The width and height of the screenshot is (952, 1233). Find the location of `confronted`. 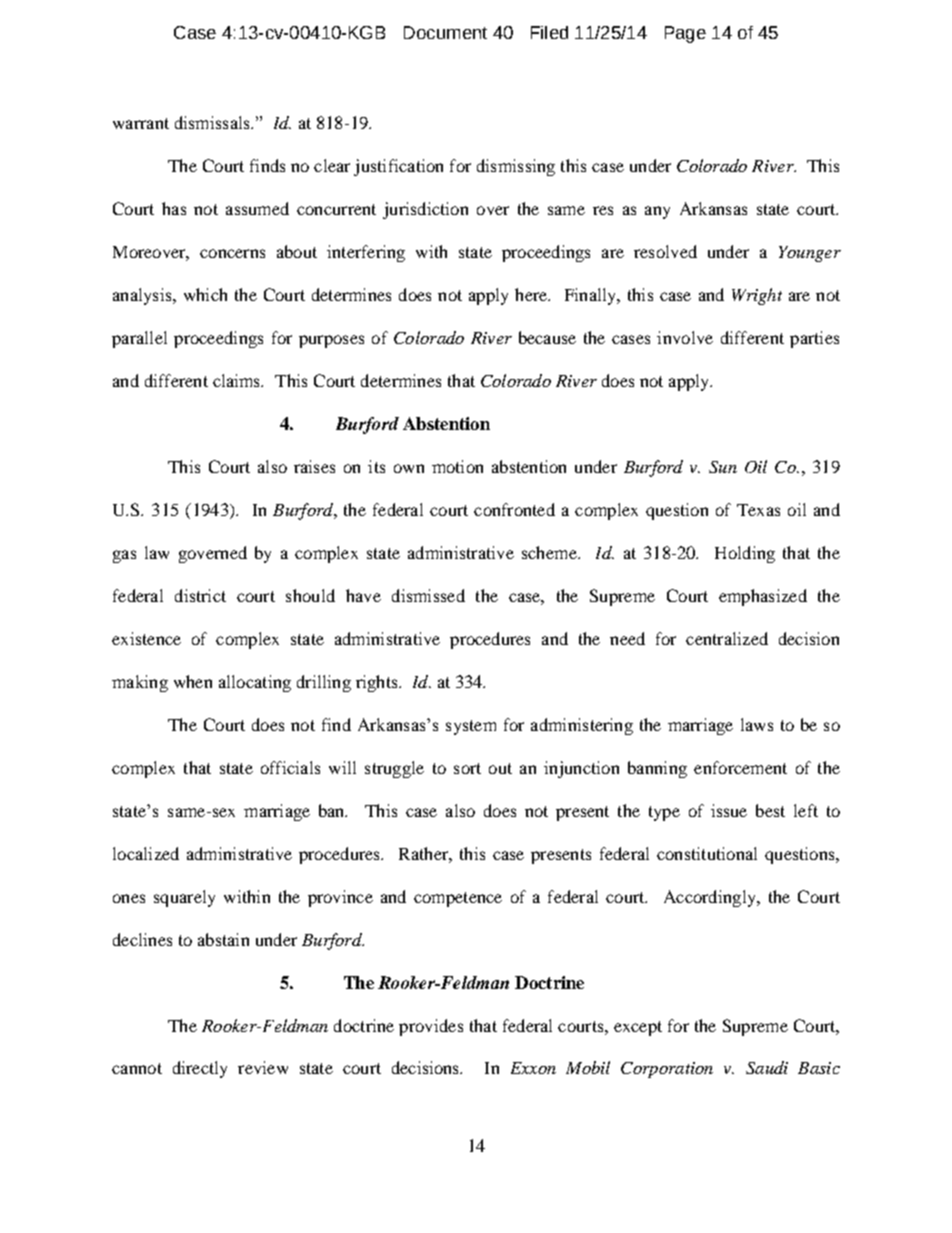

confronted is located at coordinates (514, 509).
